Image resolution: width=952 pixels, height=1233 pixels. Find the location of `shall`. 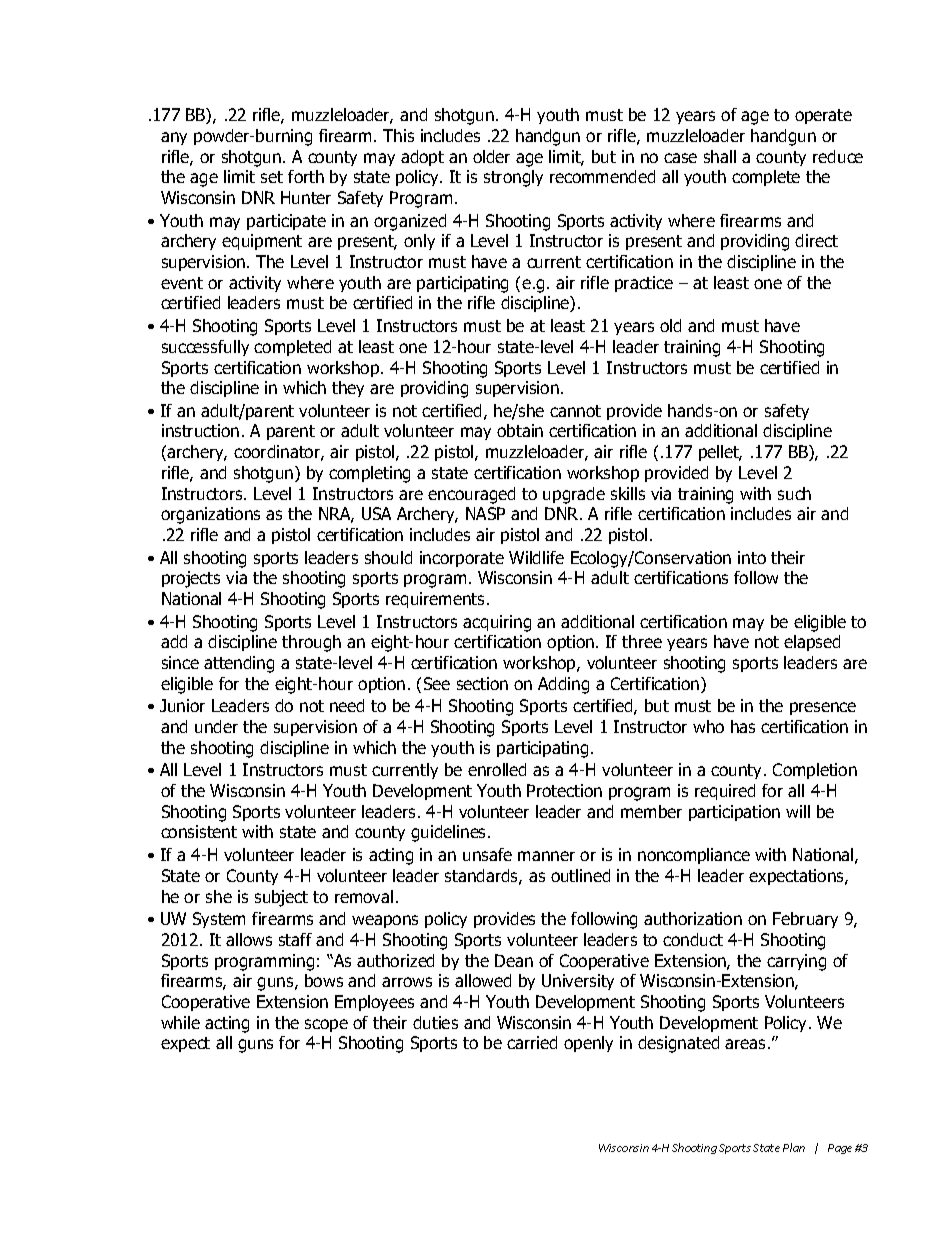

shall is located at coordinates (720, 156).
